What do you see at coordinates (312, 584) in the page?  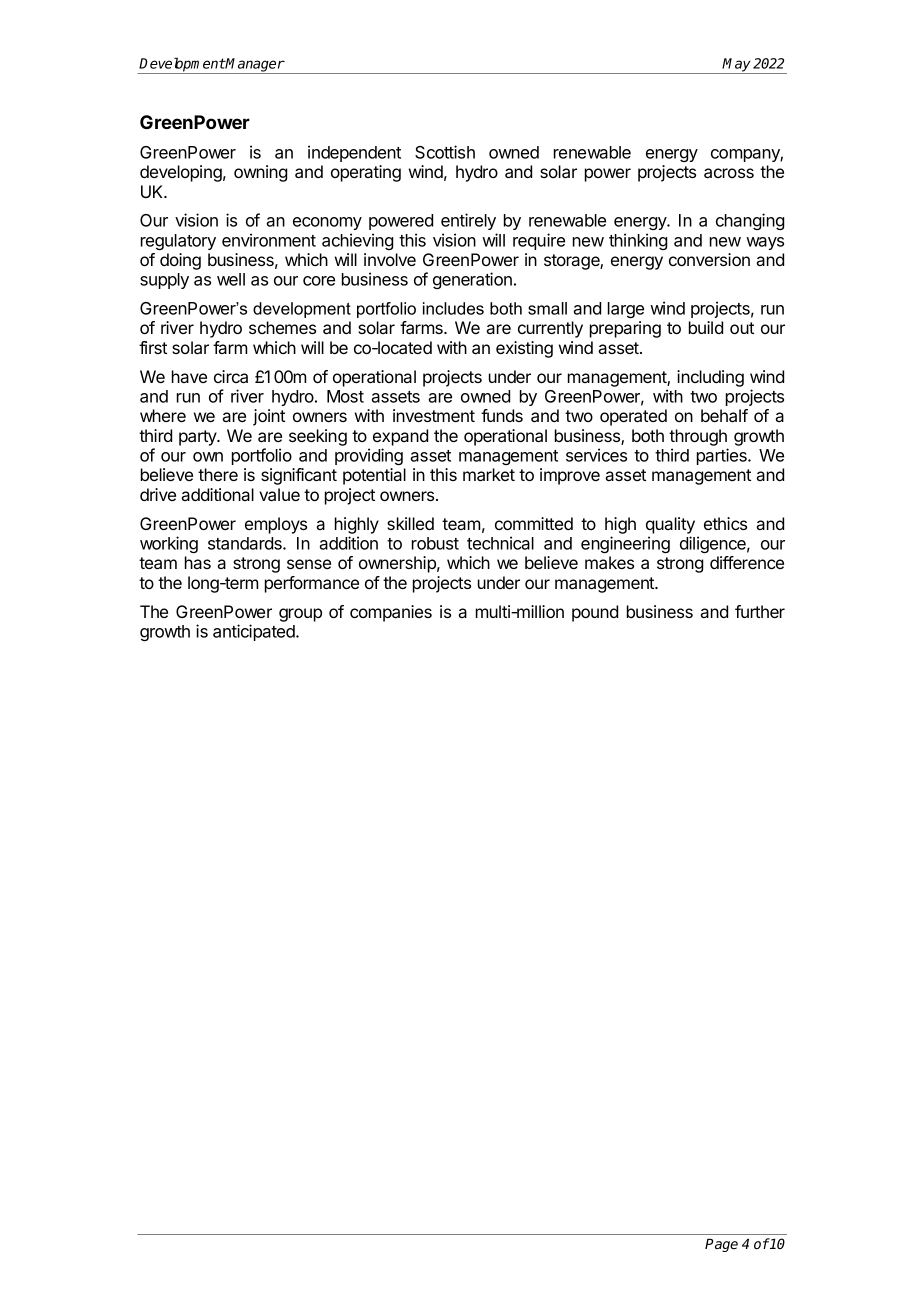 I see `performance` at bounding box center [312, 584].
